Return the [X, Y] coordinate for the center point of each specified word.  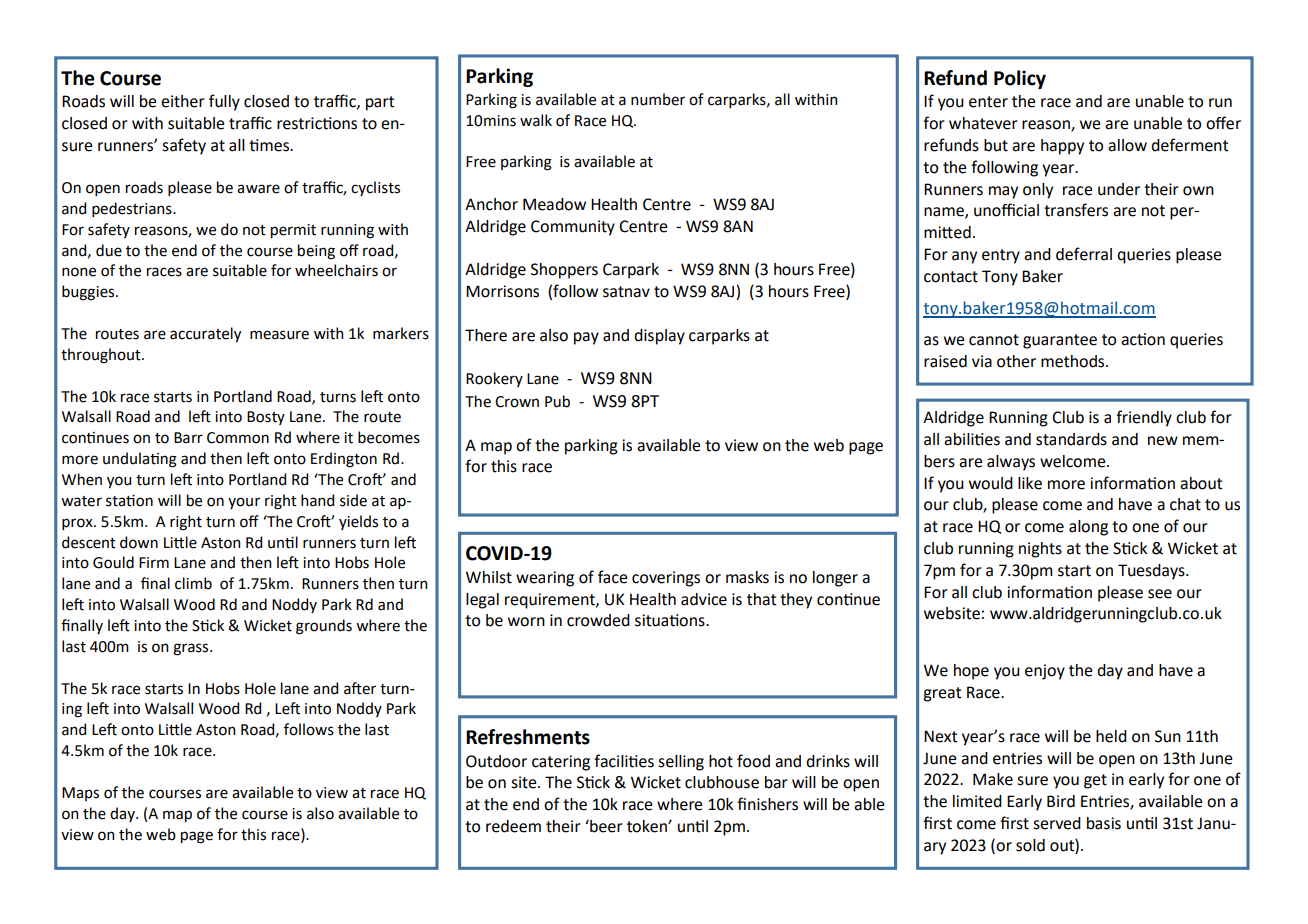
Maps [80, 794]
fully [224, 102]
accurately [205, 334]
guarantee [1060, 341]
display [659, 337]
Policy [1020, 79]
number [658, 99]
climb [193, 583]
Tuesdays [1152, 572]
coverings [666, 579]
